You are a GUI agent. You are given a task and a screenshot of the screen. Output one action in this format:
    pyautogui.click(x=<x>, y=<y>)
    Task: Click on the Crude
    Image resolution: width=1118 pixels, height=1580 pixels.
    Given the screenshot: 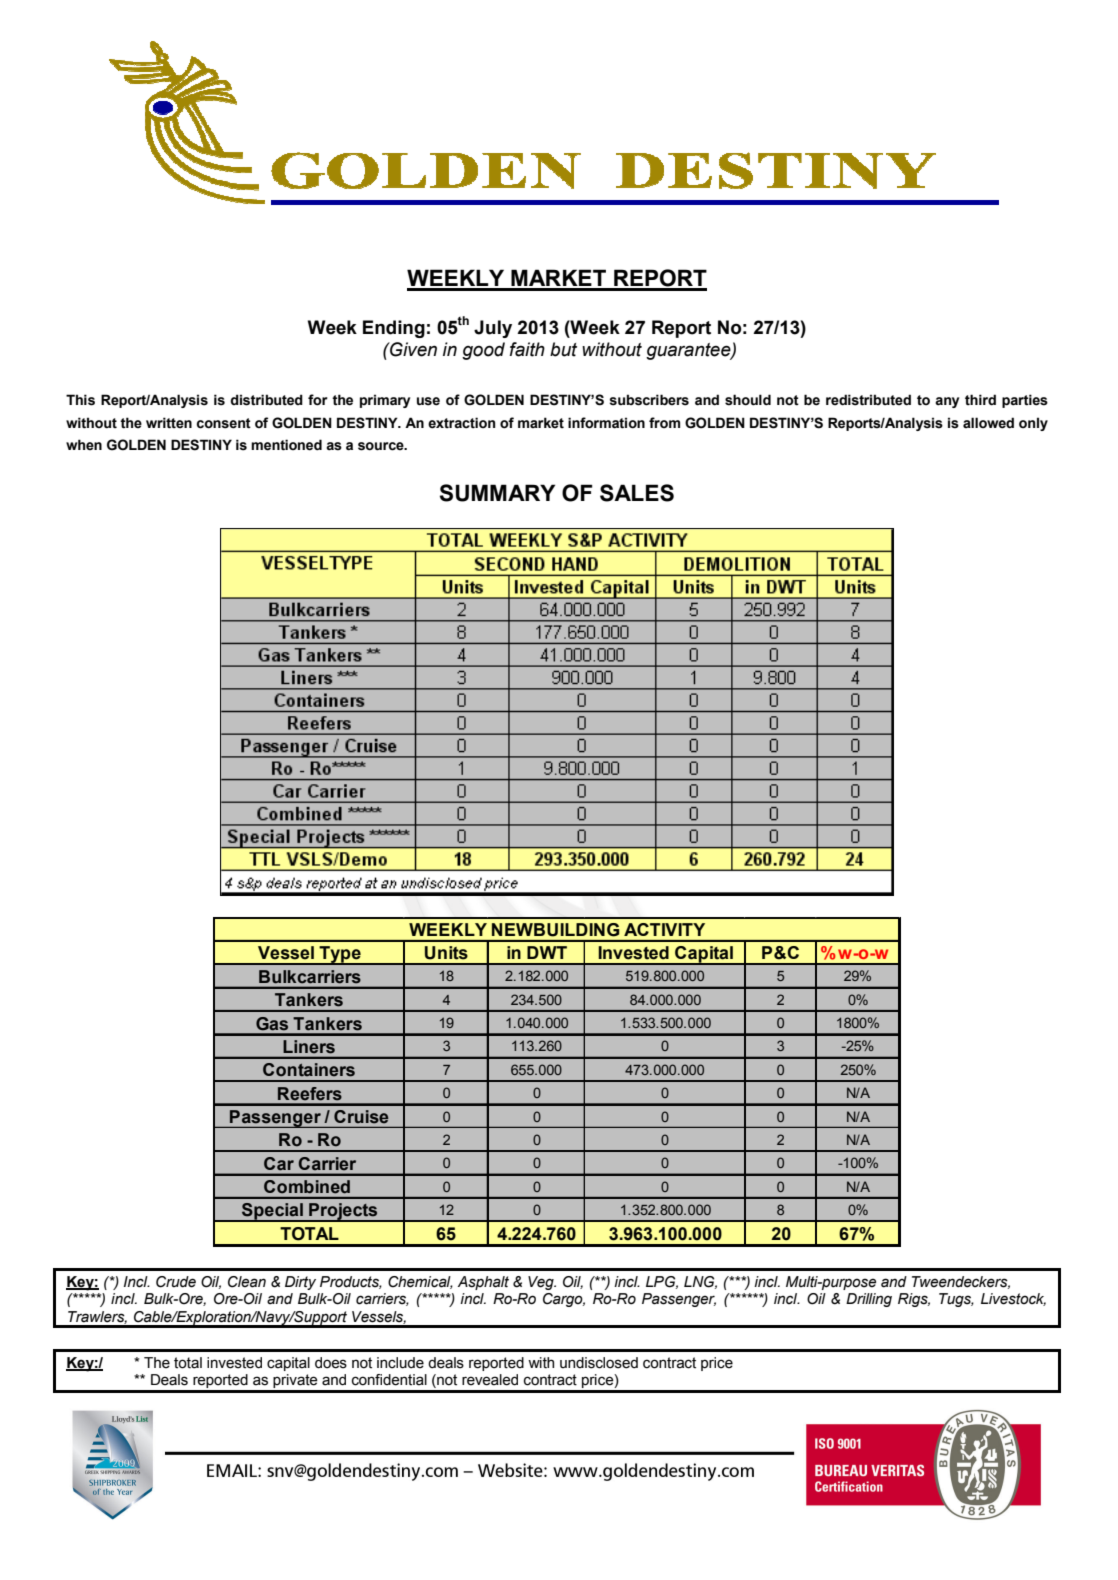 What is the action you would take?
    pyautogui.click(x=176, y=1282)
